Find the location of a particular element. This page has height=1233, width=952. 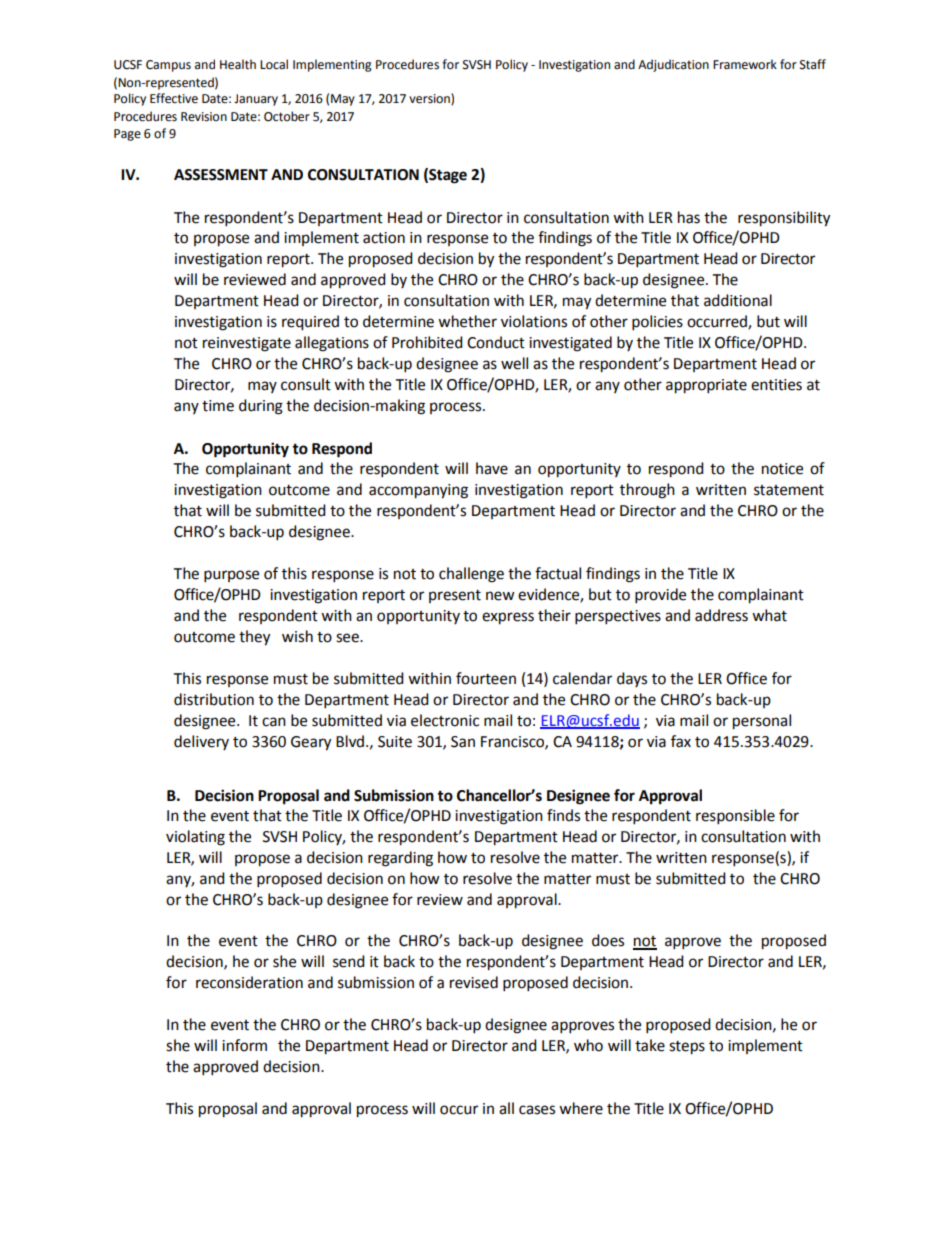

October is located at coordinates (287, 116).
